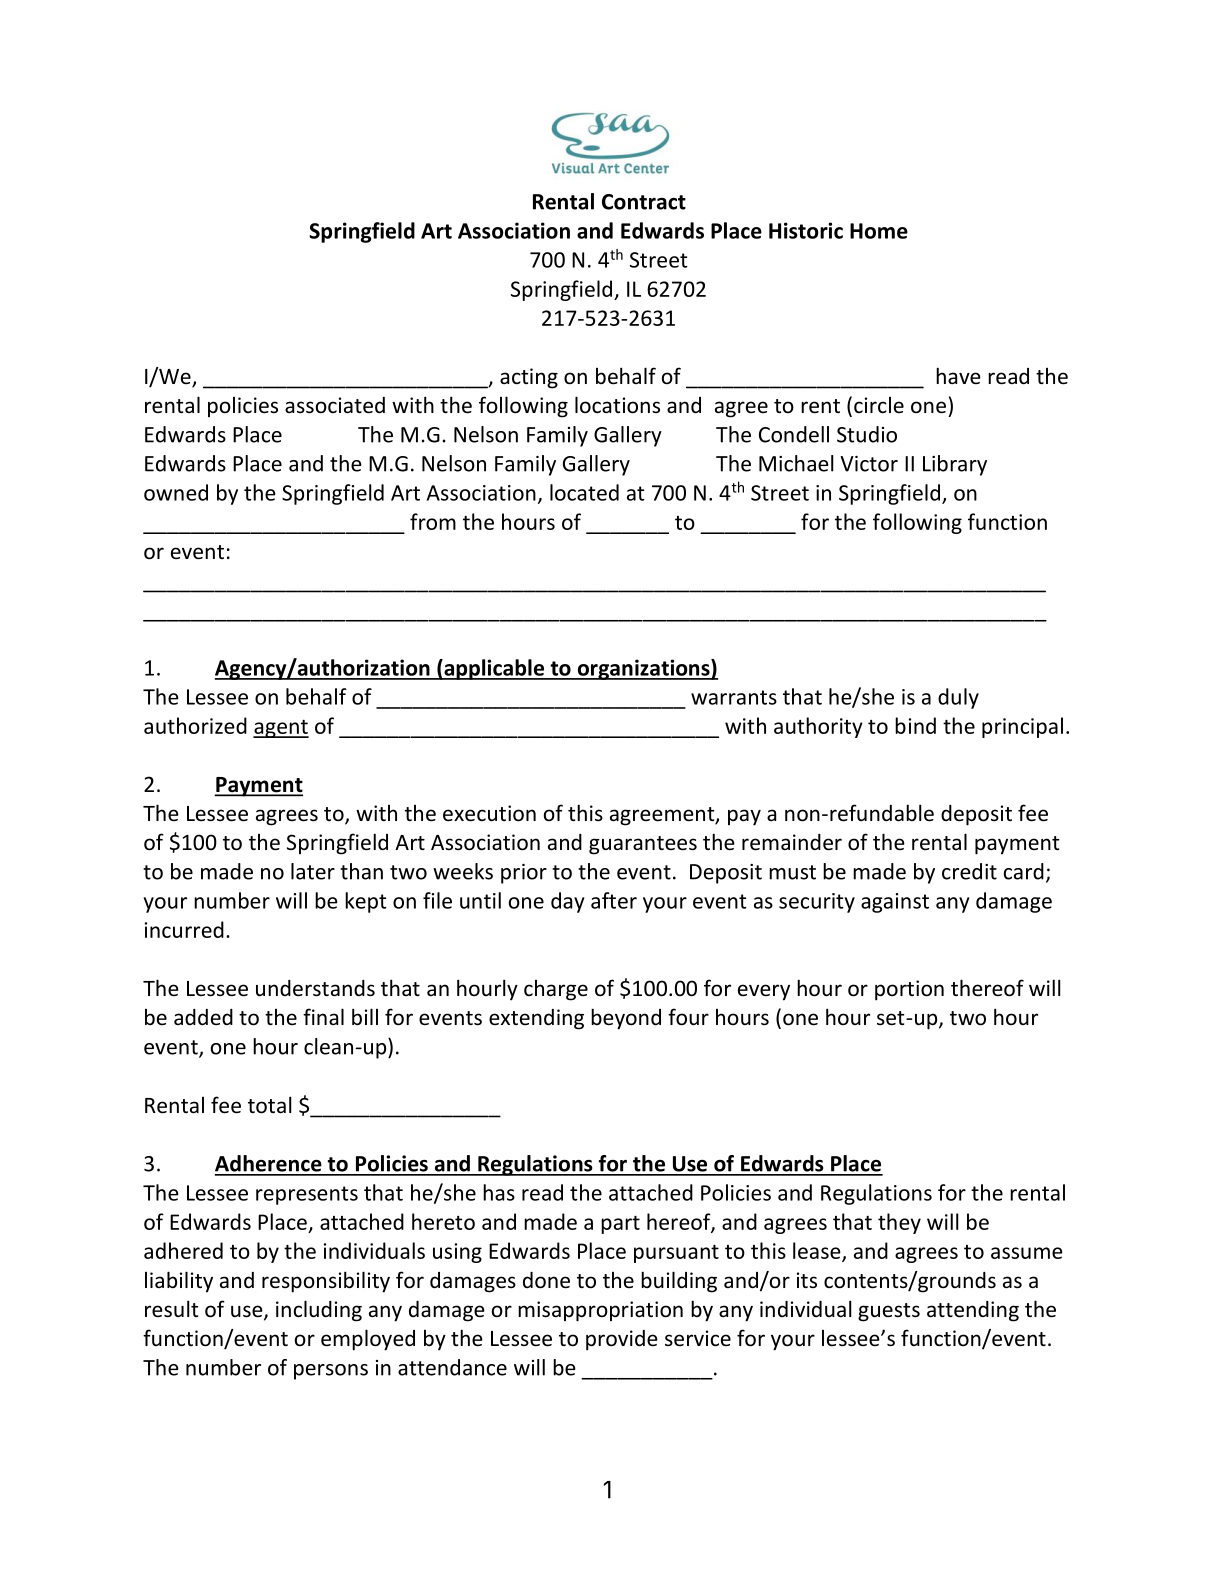  What do you see at coordinates (335, 405) in the screenshot?
I see `associated` at bounding box center [335, 405].
